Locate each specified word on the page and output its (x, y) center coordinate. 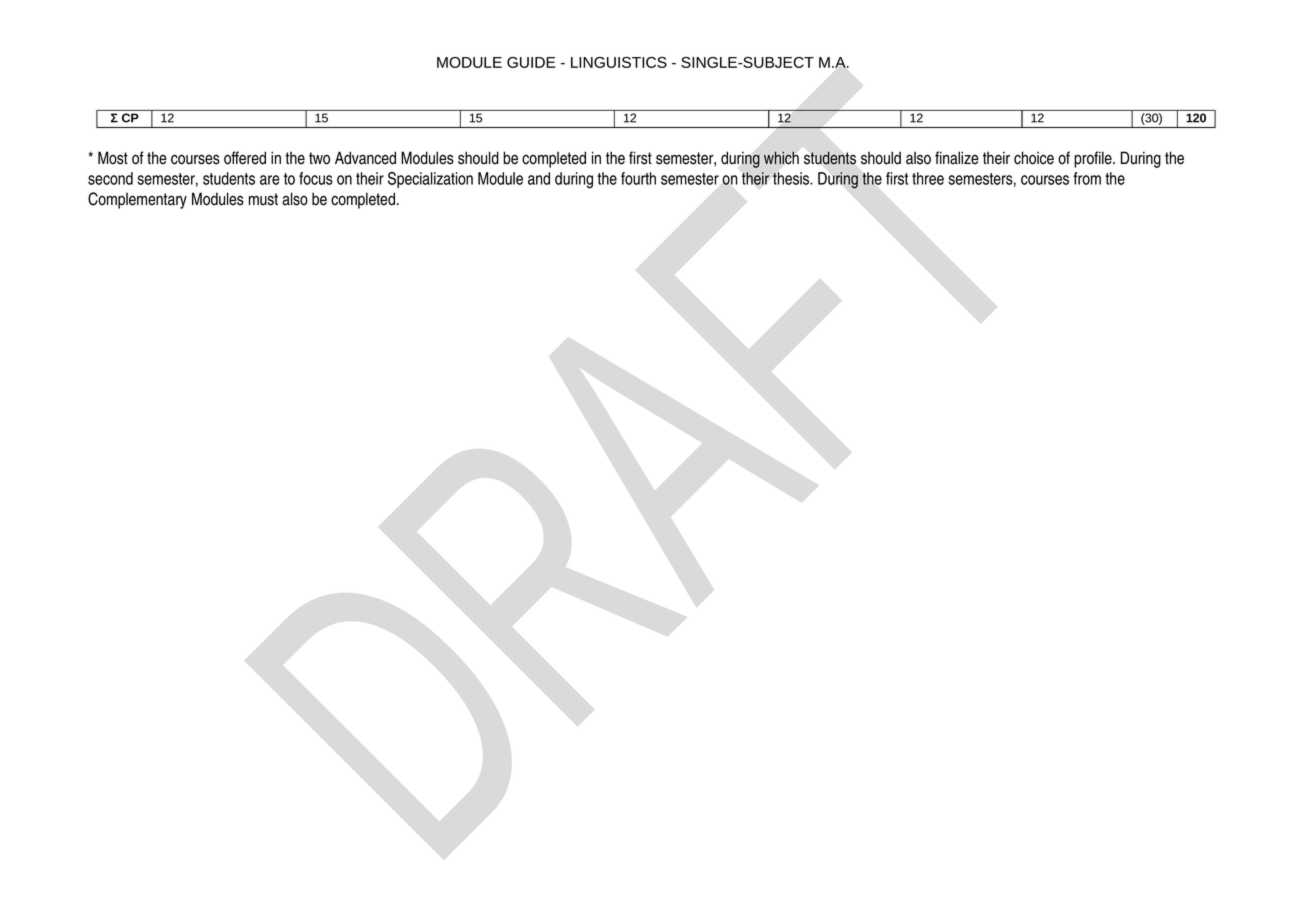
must (263, 199)
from (1087, 178)
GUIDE (531, 62)
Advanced (365, 158)
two (319, 158)
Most (113, 158)
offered (245, 158)
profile (1094, 159)
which (781, 157)
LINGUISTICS (619, 62)
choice (1034, 158)
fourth (638, 178)
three (928, 178)
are (270, 180)
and (539, 178)
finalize (957, 158)
